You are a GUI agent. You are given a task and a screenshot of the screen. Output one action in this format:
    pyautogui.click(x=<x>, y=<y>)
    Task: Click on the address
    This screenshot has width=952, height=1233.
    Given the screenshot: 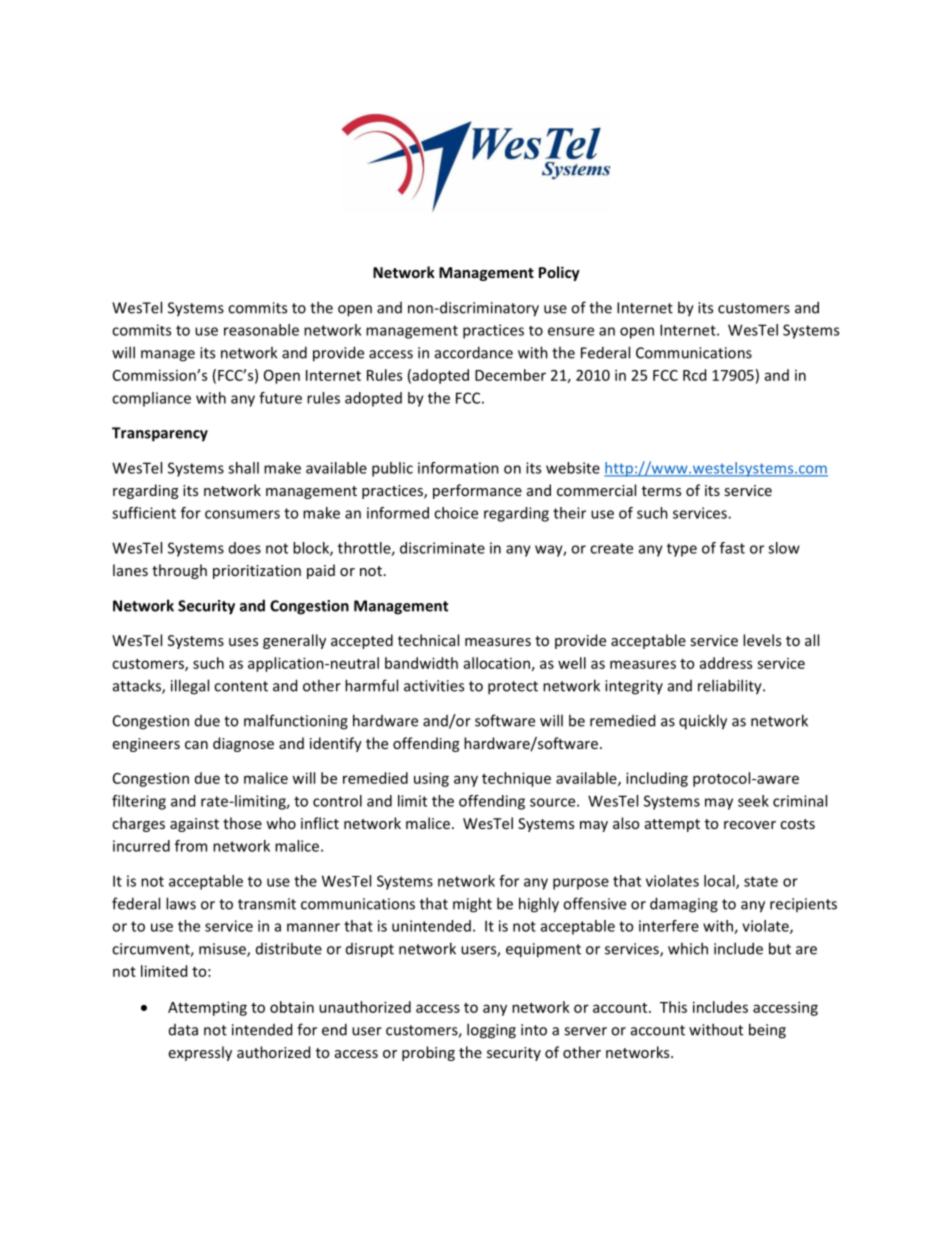 What is the action you would take?
    pyautogui.click(x=726, y=663)
